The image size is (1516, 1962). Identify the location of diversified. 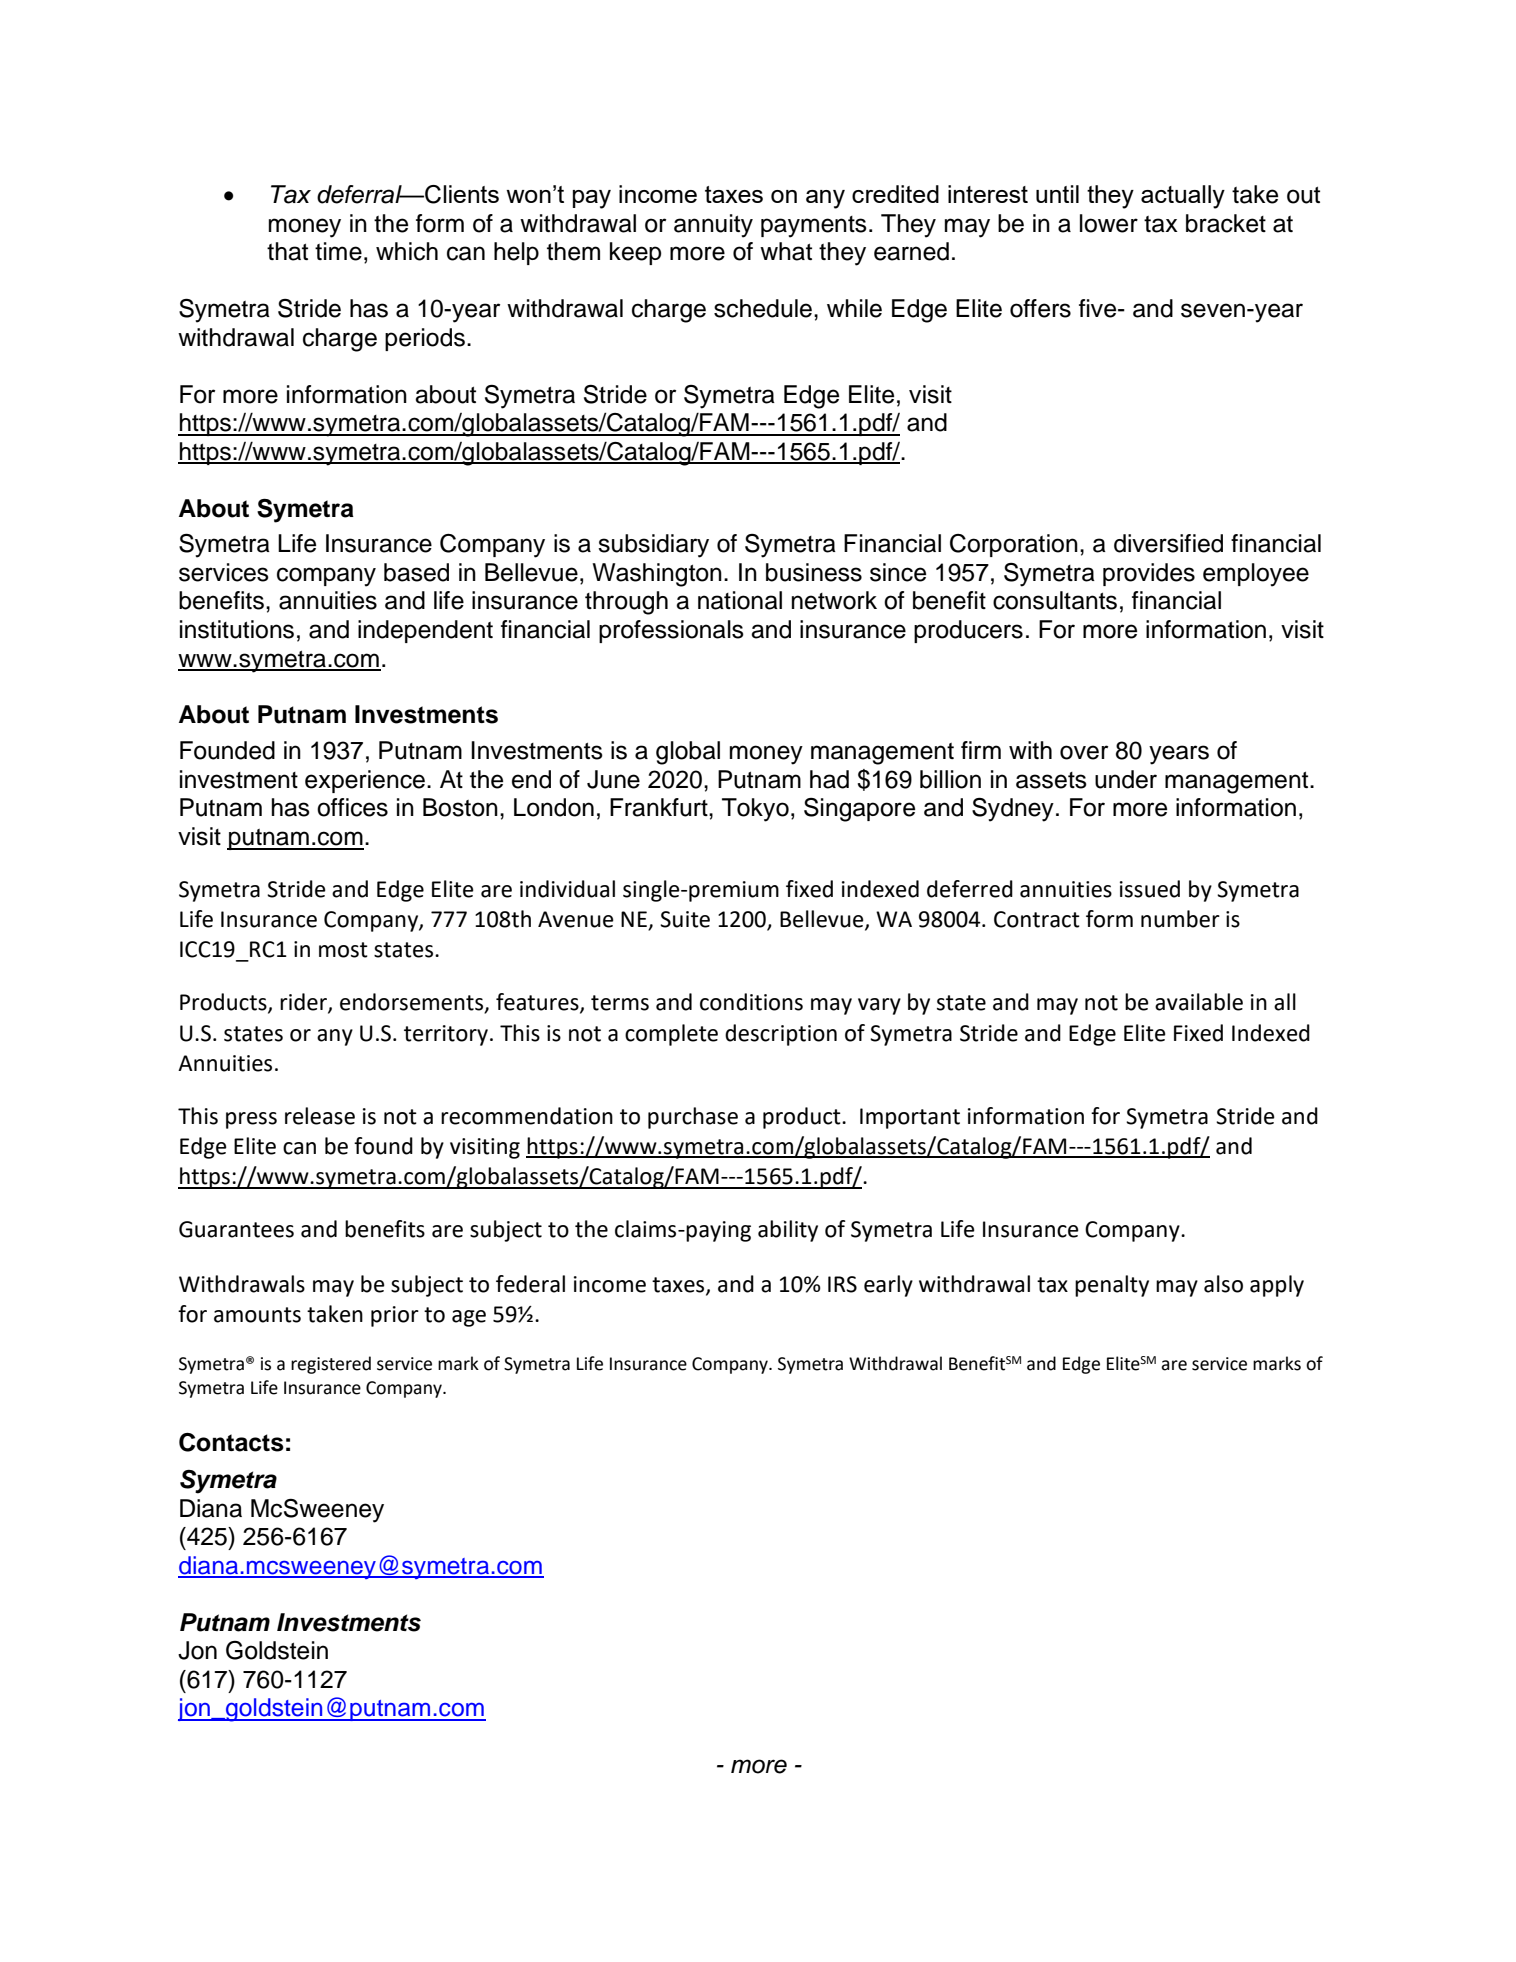
(1168, 543).
